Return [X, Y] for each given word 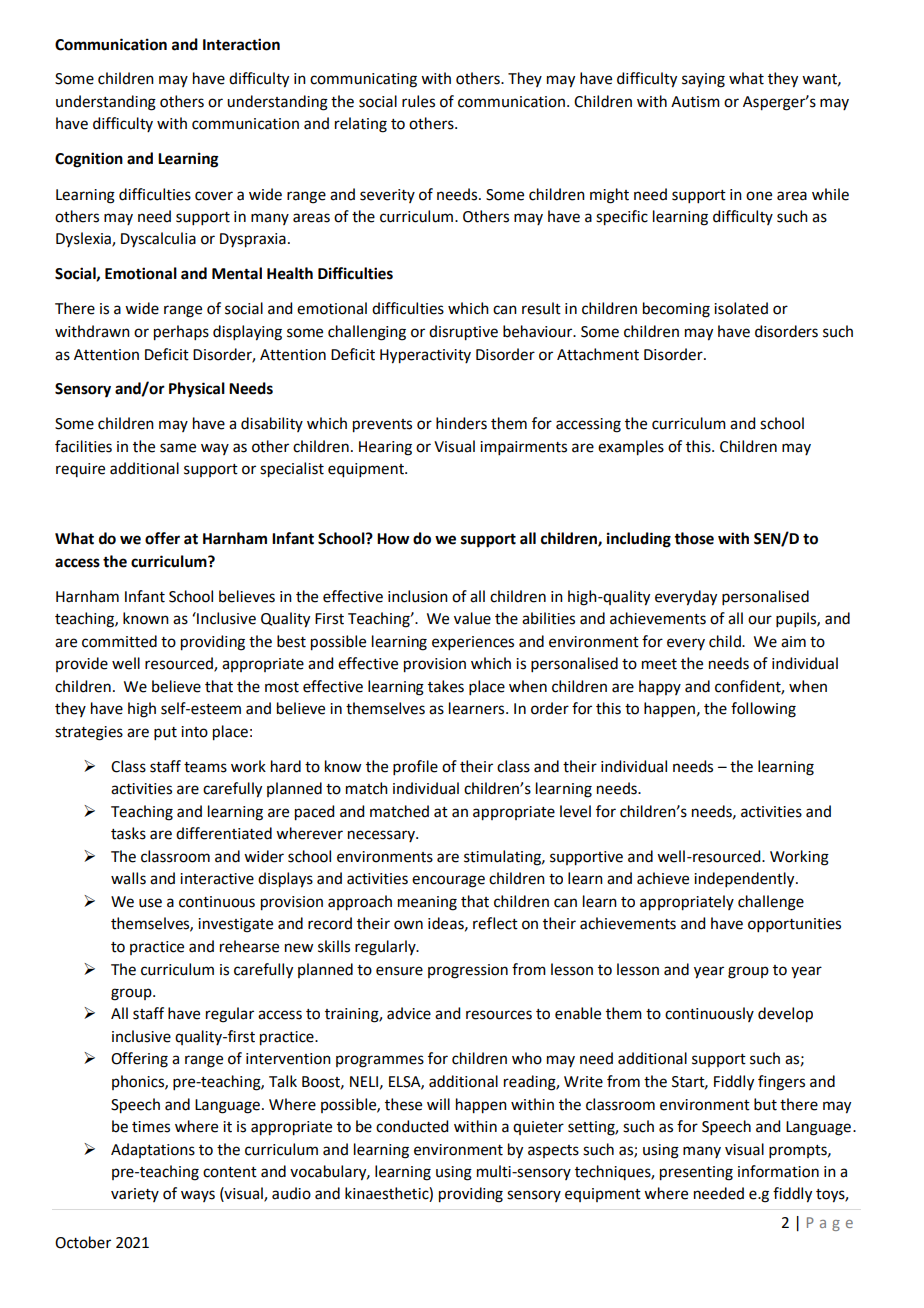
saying [703, 80]
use [150, 903]
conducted [412, 1126]
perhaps [181, 333]
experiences [473, 643]
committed [119, 641]
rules [418, 101]
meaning [427, 903]
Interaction [241, 44]
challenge [771, 903]
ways [198, 1196]
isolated [741, 308]
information [778, 1171]
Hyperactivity [425, 356]
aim [793, 642]
